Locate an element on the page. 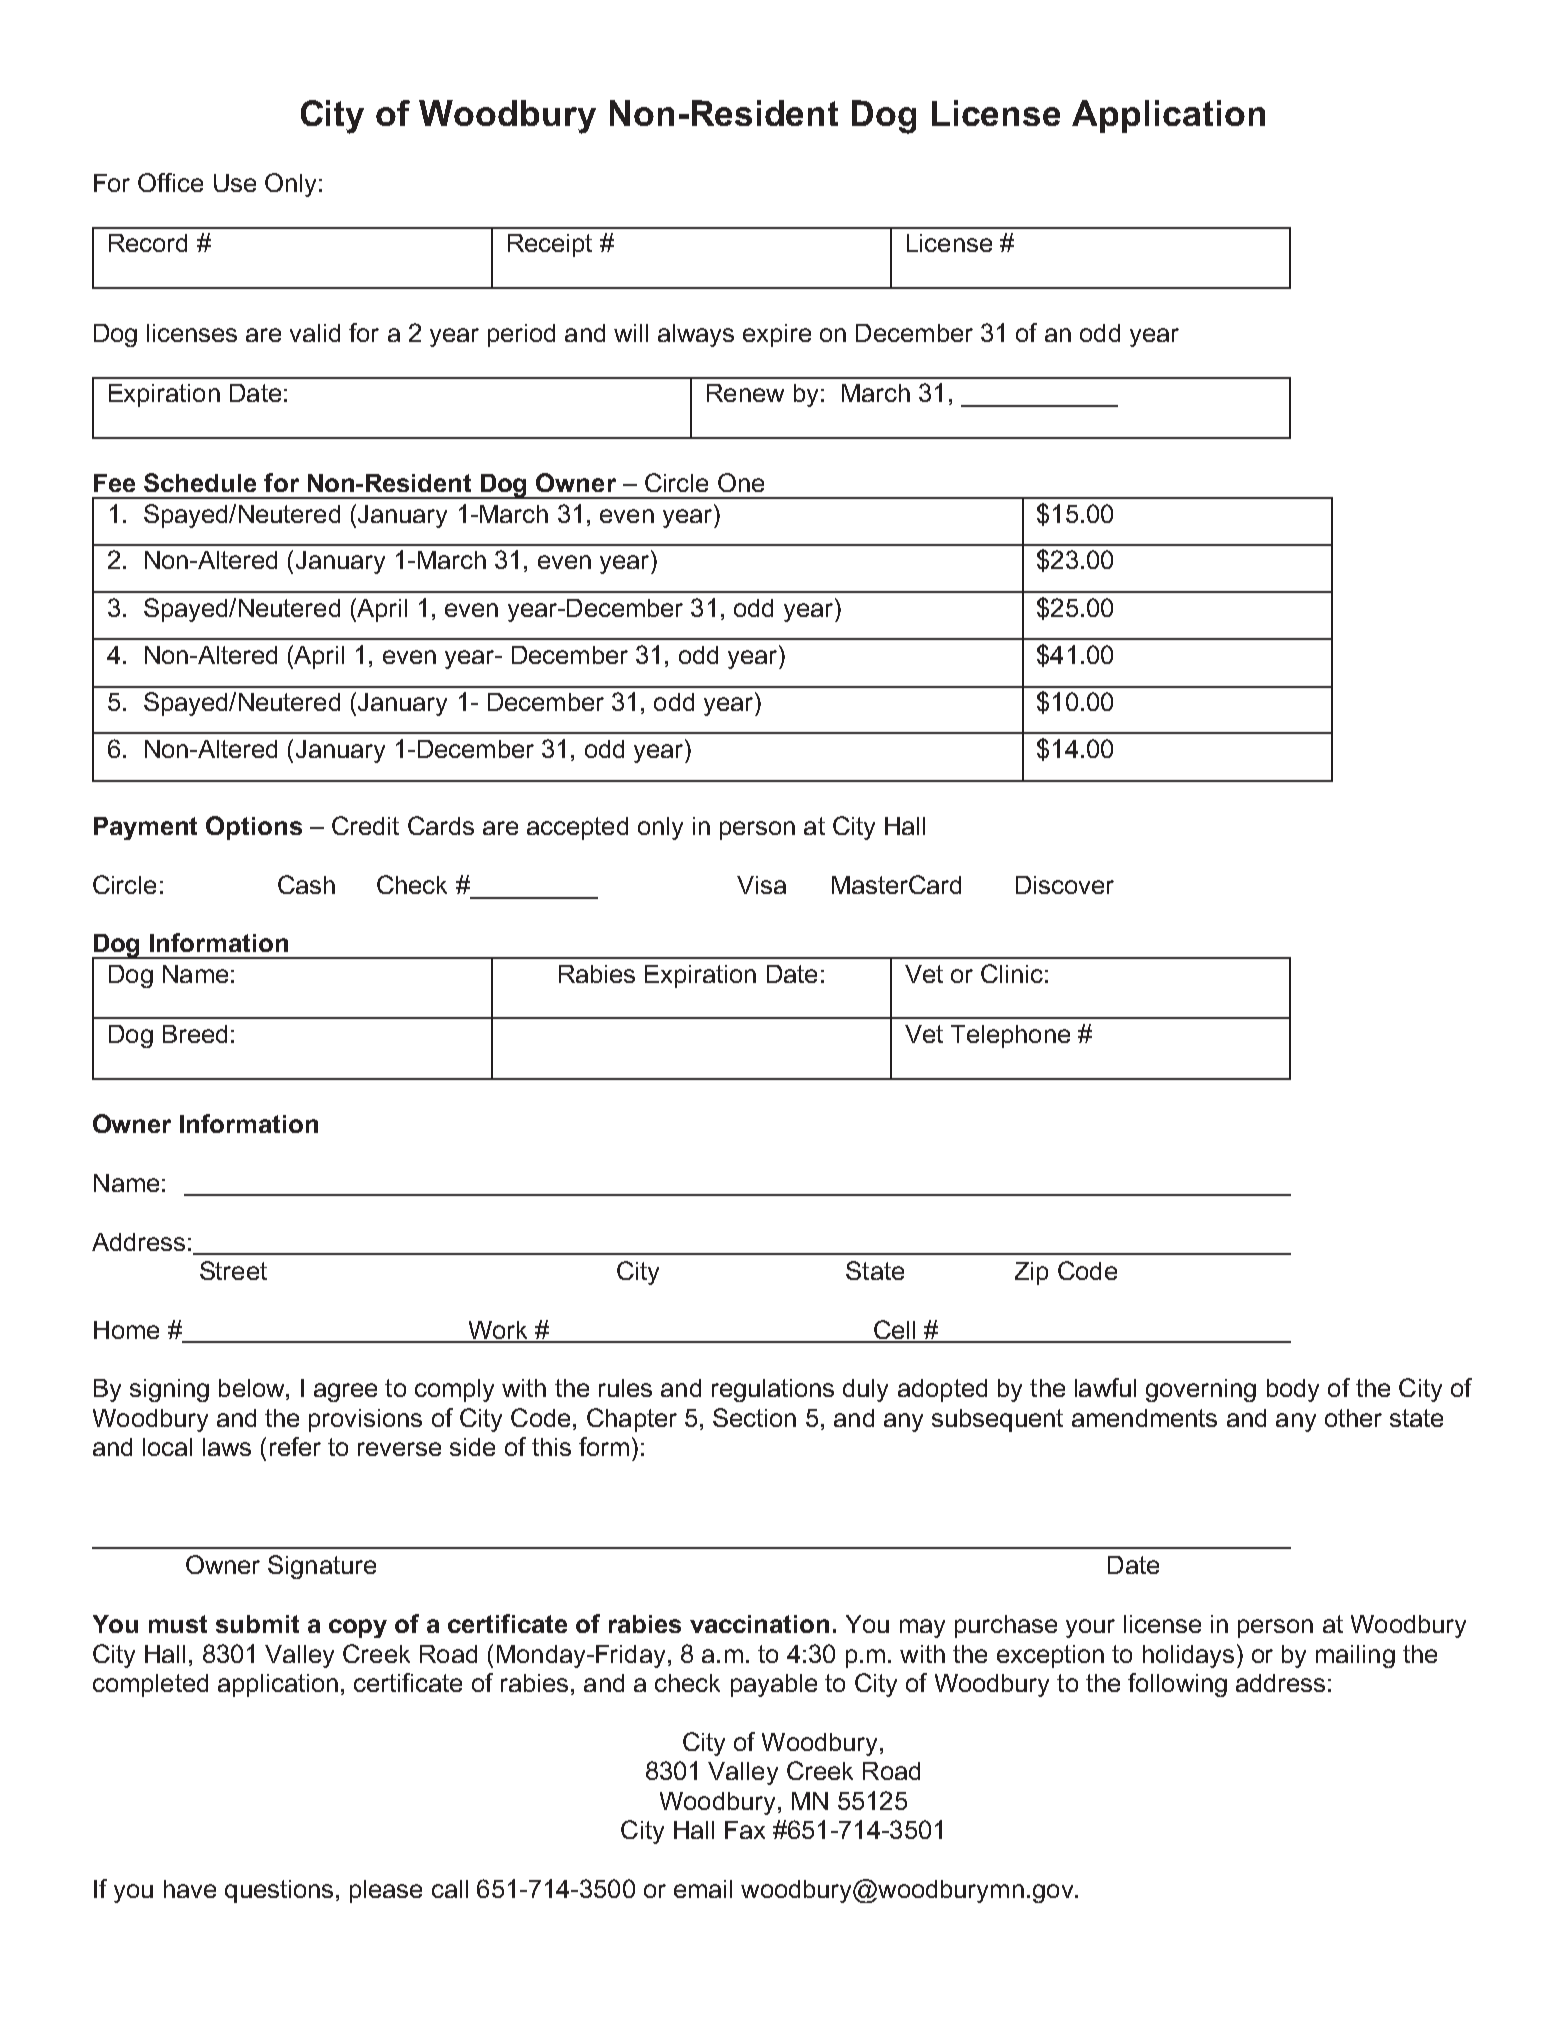 The height and width of the image is (2027, 1567). questions is located at coordinates (279, 1891).
